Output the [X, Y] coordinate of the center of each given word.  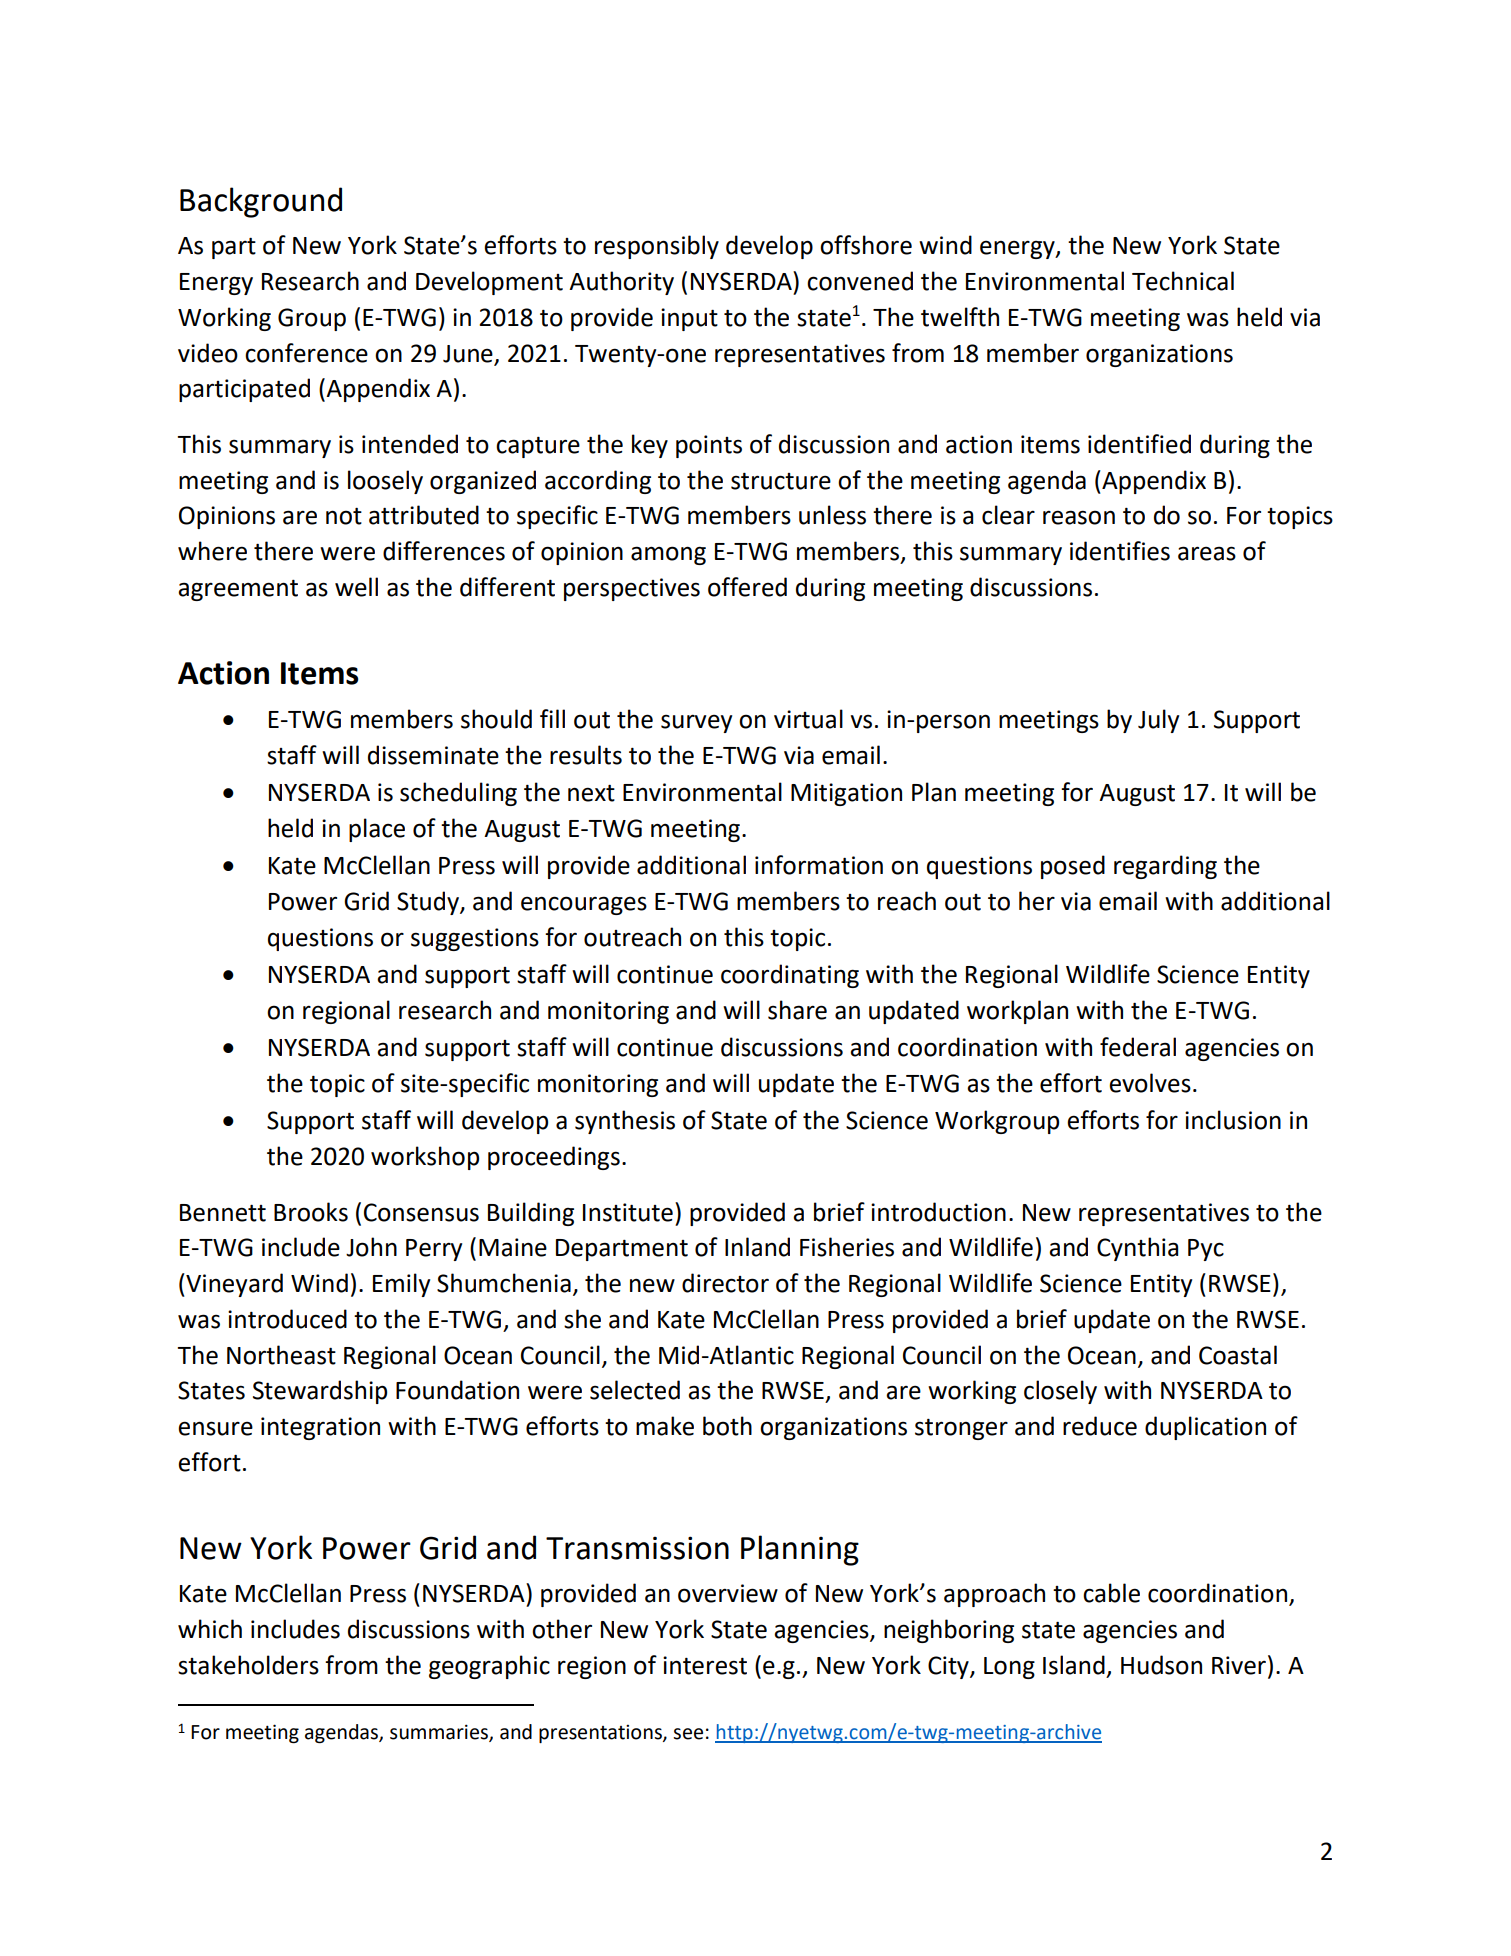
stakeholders [248, 1665]
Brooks [311, 1212]
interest [705, 1665]
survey [696, 723]
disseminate [433, 755]
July [1158, 721]
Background [261, 202]
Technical [1183, 281]
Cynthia [1137, 1249]
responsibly [657, 247]
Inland [757, 1247]
